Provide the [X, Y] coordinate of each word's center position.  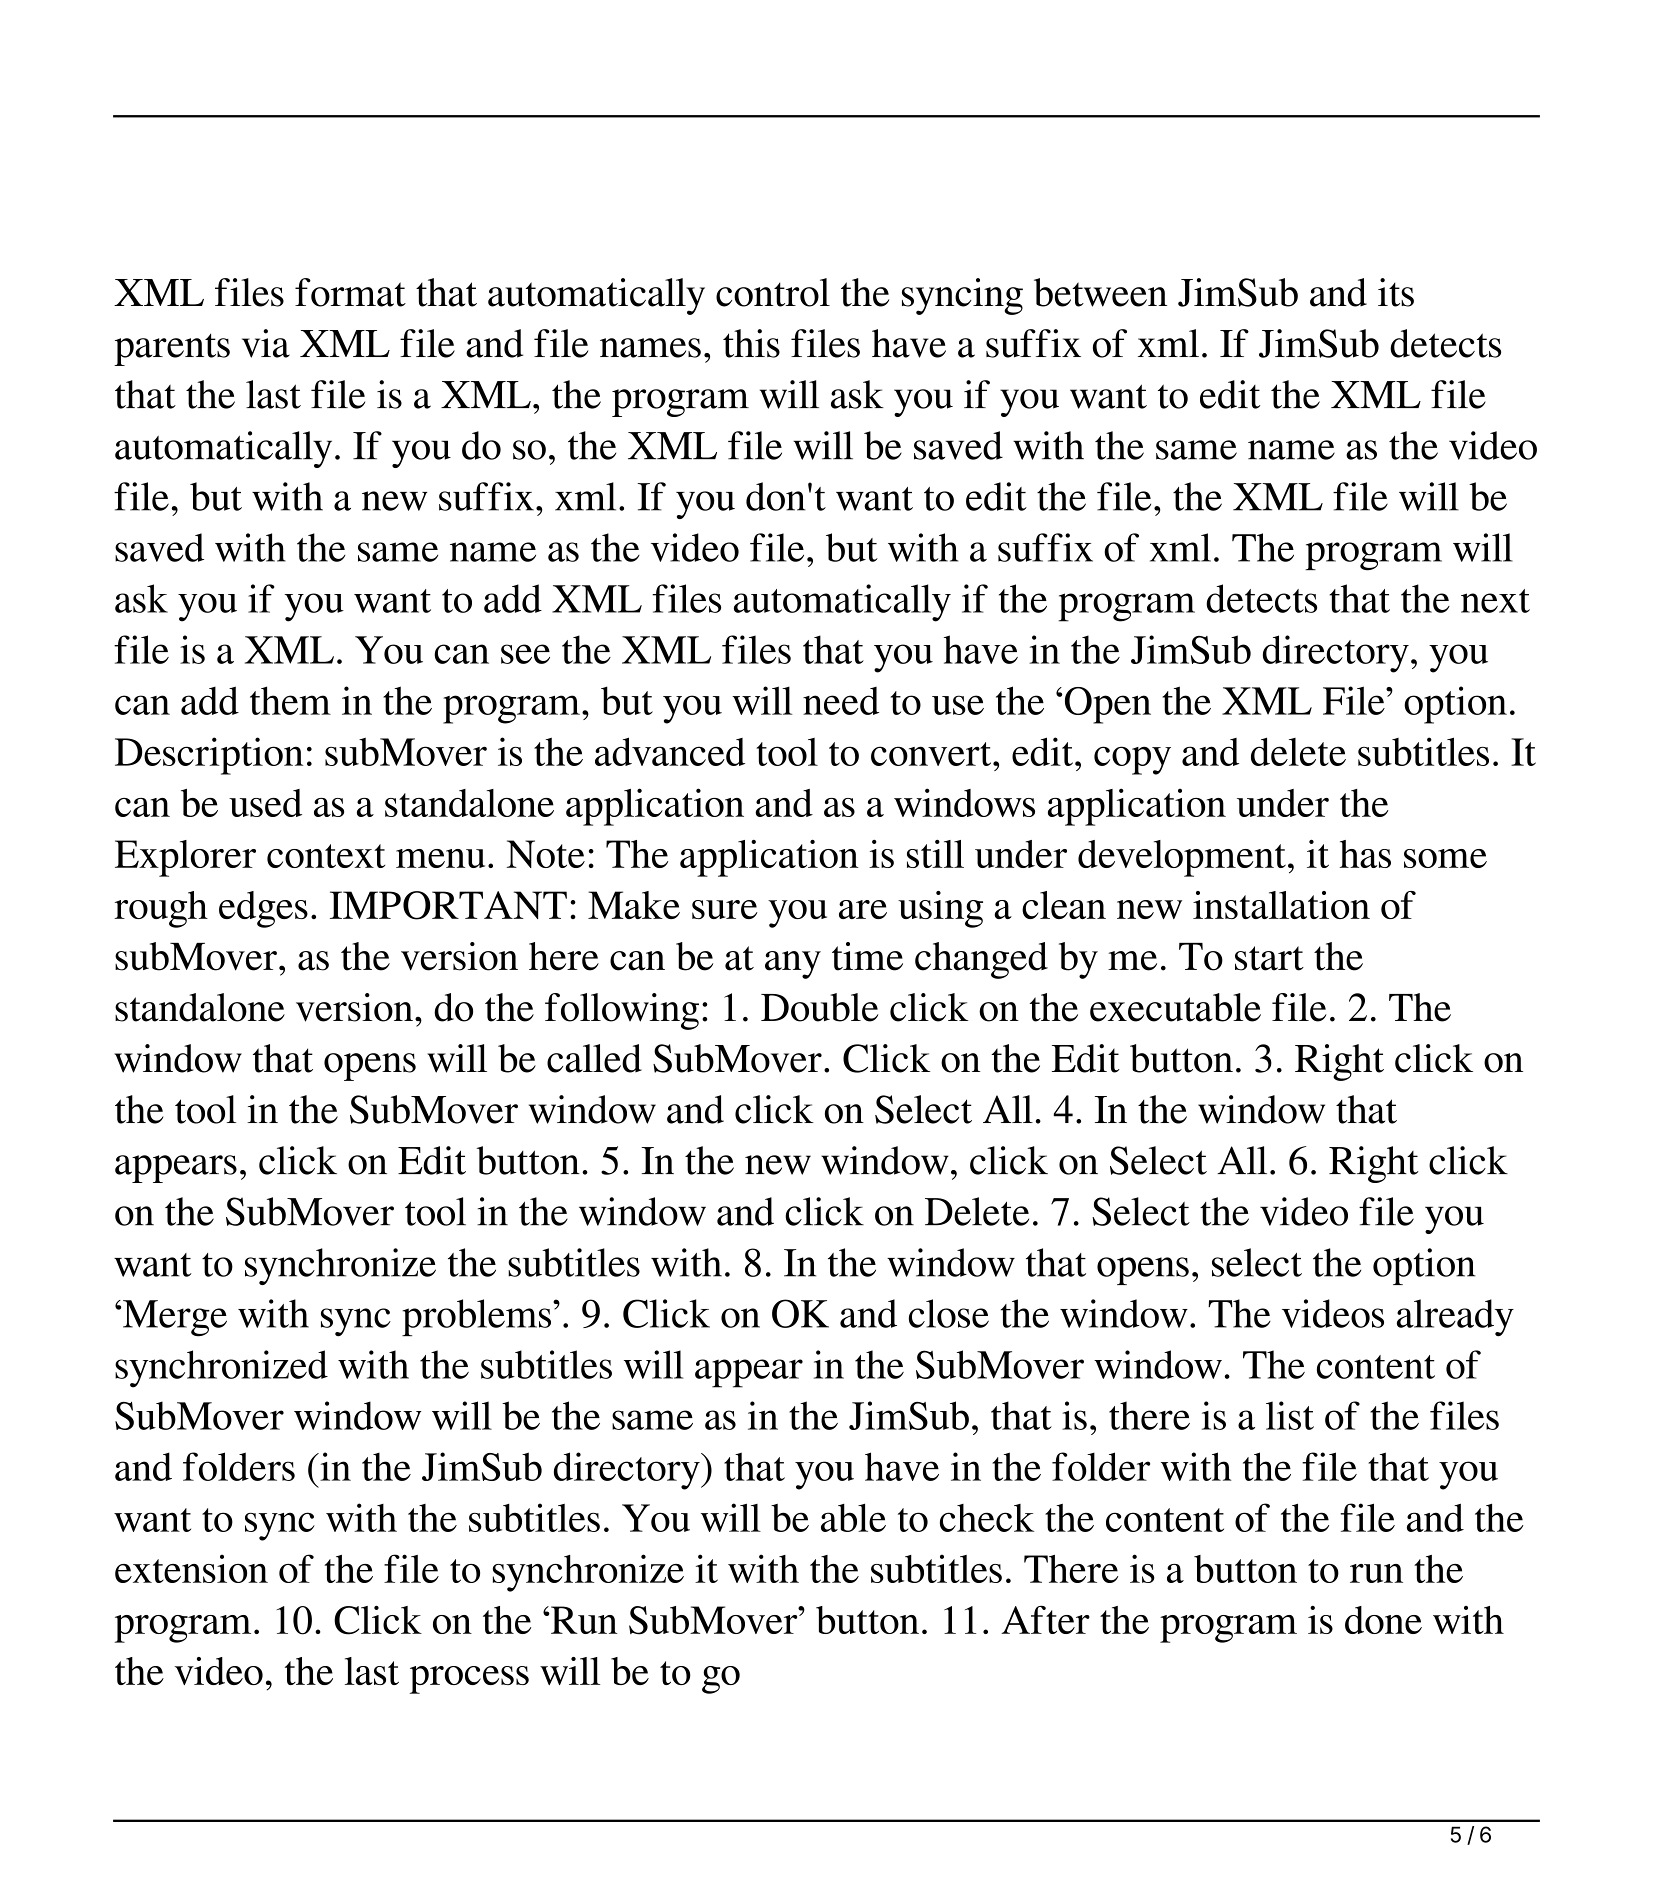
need [841, 701]
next [1495, 601]
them [290, 700]
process [469, 1680]
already [1455, 1318]
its [1396, 292]
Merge [175, 1318]
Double [819, 1007]
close [949, 1313]
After [1045, 1619]
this [751, 343]
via [266, 343]
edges [263, 909]
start [1269, 958]
